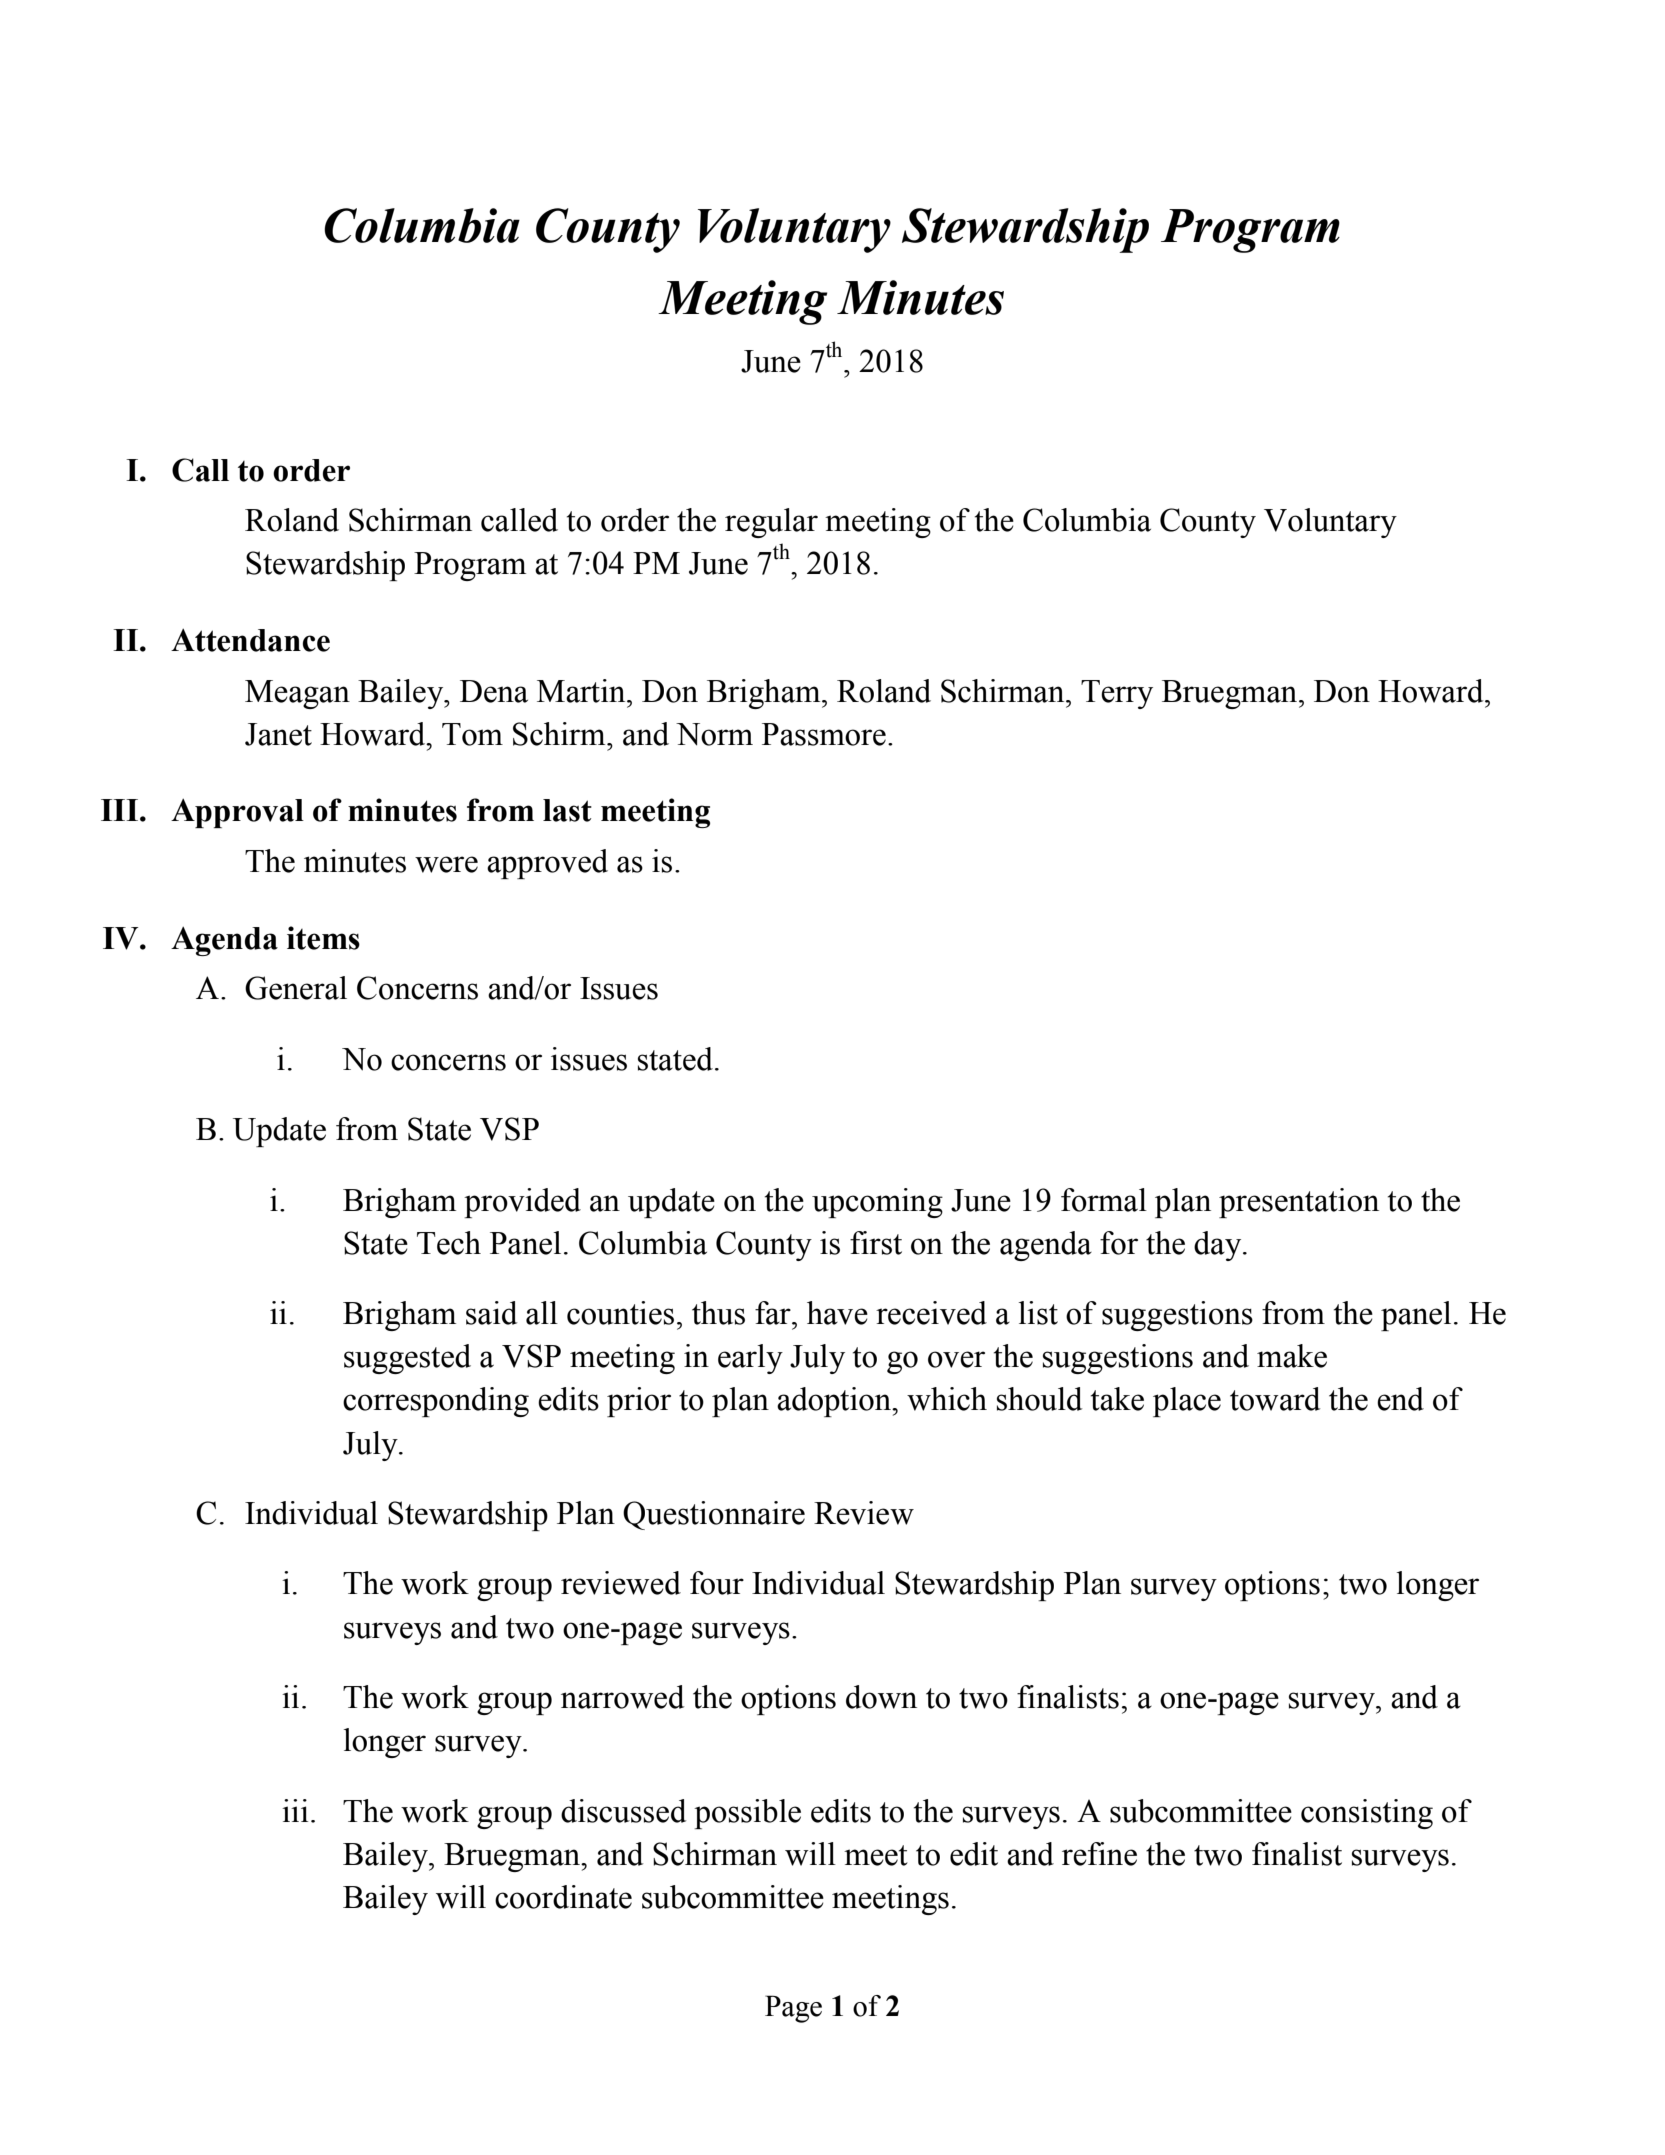 This page has width=1665, height=2155. What do you see at coordinates (250, 640) in the page?
I see `Attendance` at bounding box center [250, 640].
